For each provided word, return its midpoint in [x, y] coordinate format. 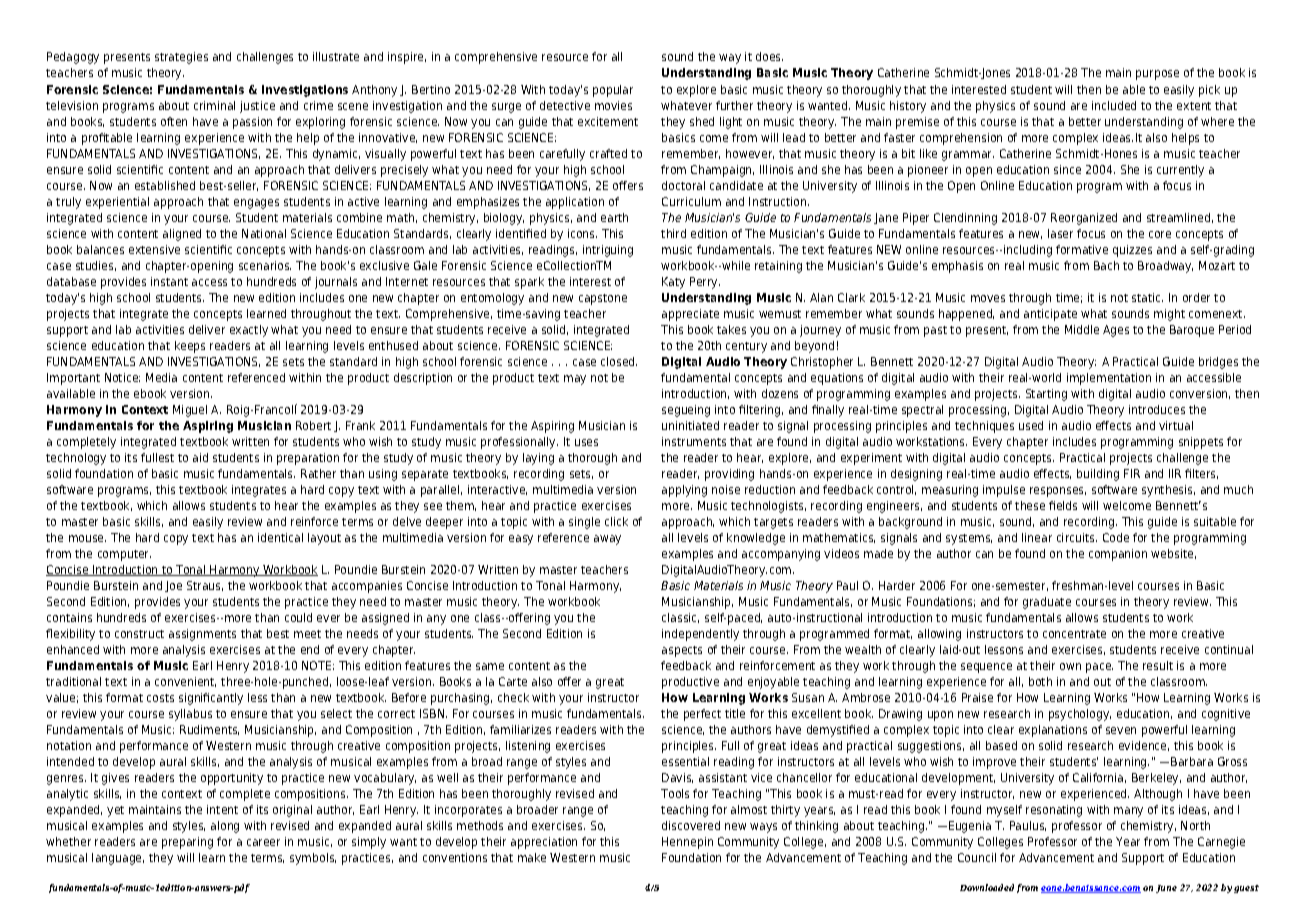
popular [613, 91]
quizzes [1132, 251]
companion [1118, 555]
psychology [1080, 715]
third [673, 233]
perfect [702, 715]
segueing [686, 411]
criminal [214, 105]
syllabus [190, 715]
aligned [182, 235]
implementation [1109, 379]
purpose [1157, 75]
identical [280, 537]
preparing [187, 843]
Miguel [190, 411]
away [607, 540]
